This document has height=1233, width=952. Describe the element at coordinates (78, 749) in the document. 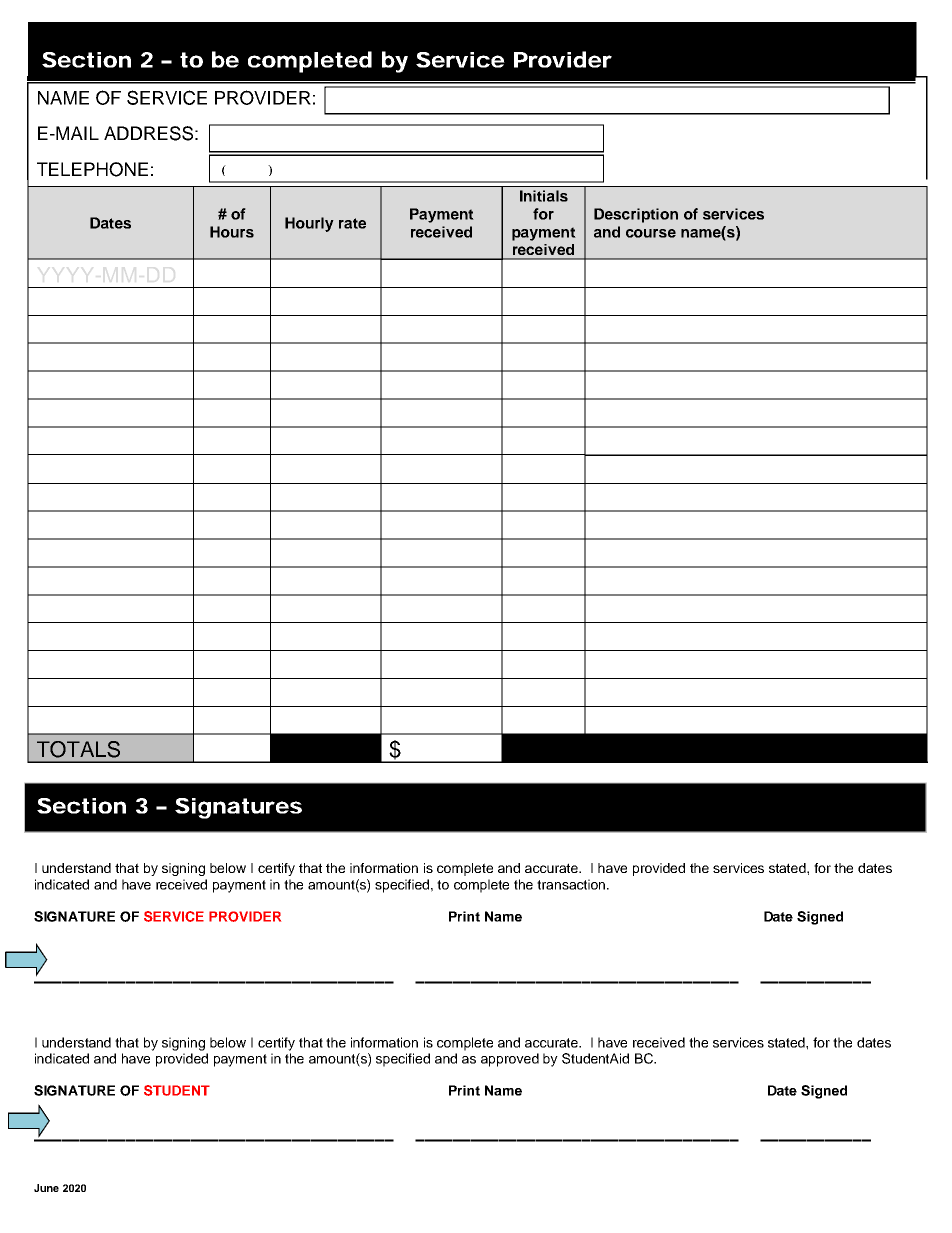

I see `TOTALS` at that location.
